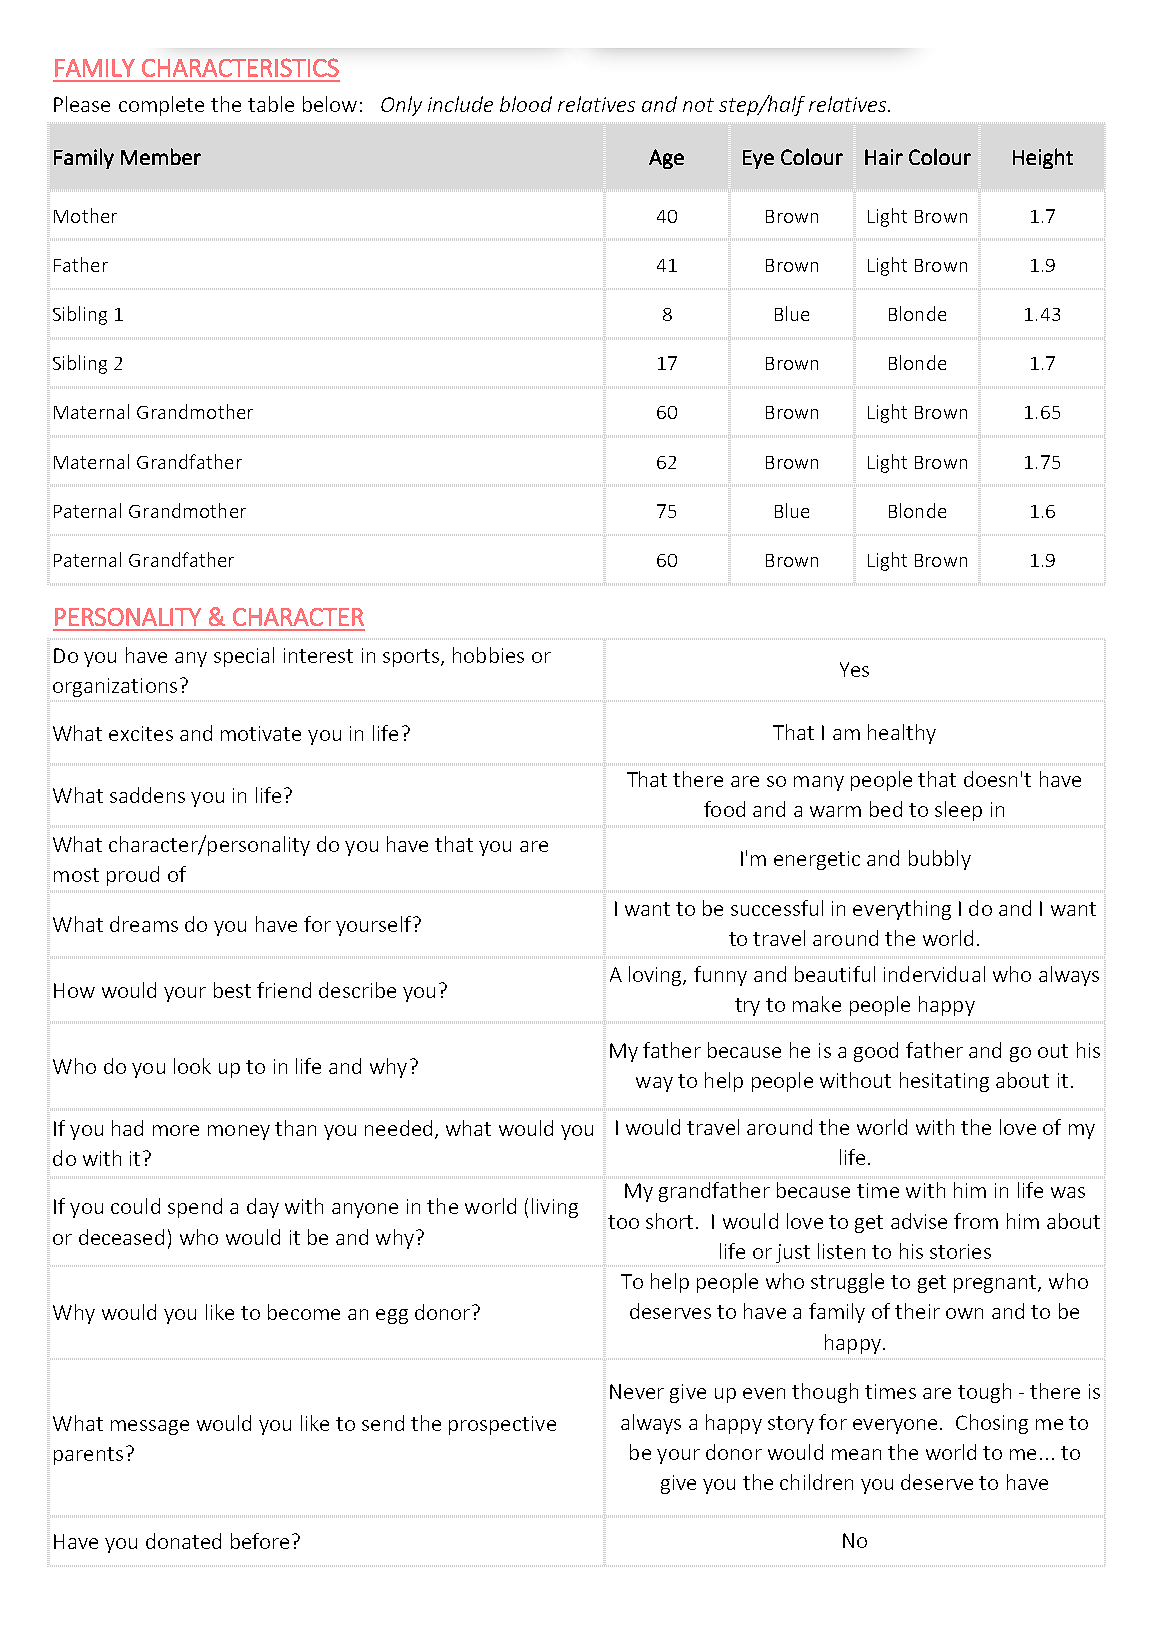 This screenshot has height=1635, width=1156. I want to click on blood, so click(526, 104).
